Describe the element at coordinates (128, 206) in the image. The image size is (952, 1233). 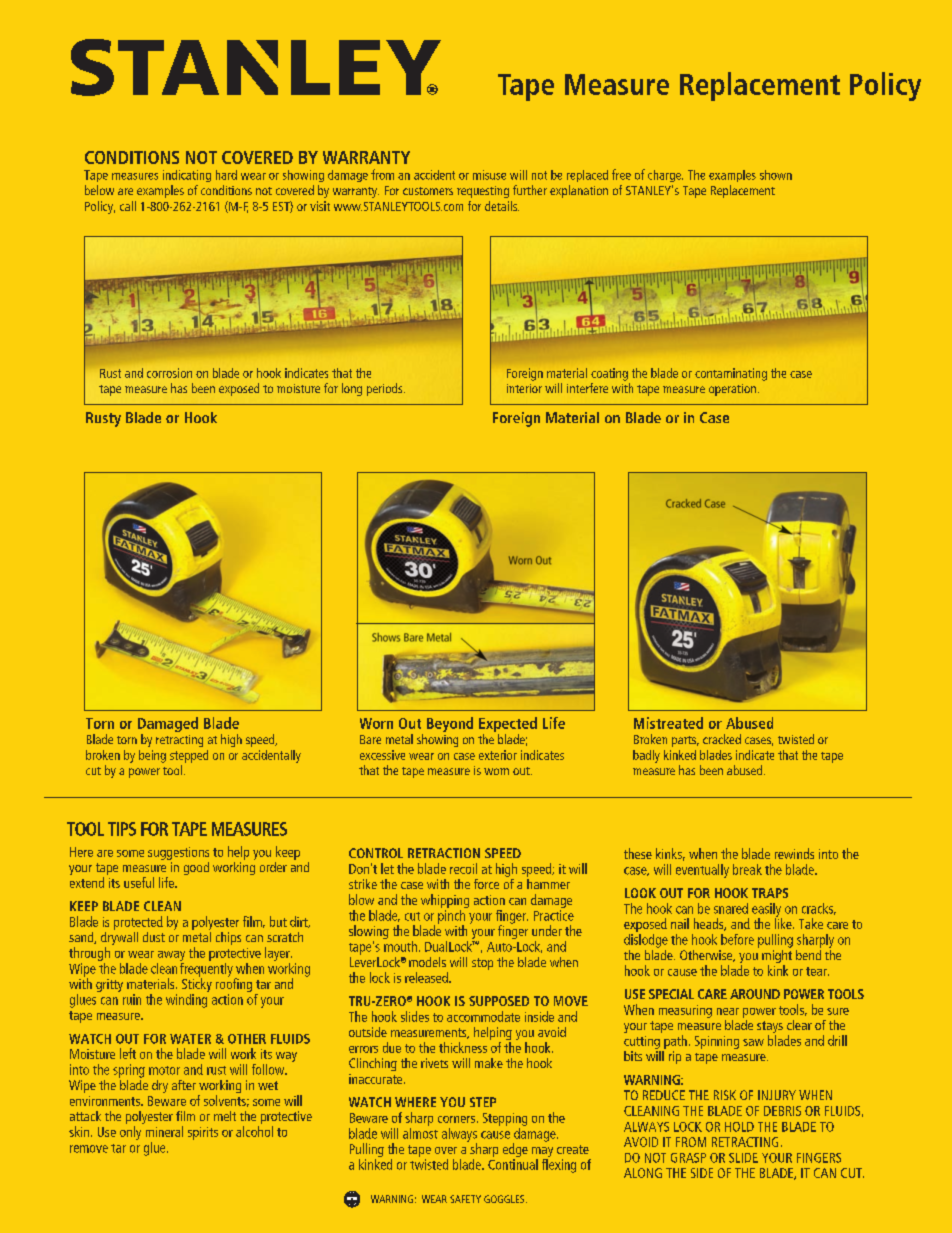
I see `call` at that location.
